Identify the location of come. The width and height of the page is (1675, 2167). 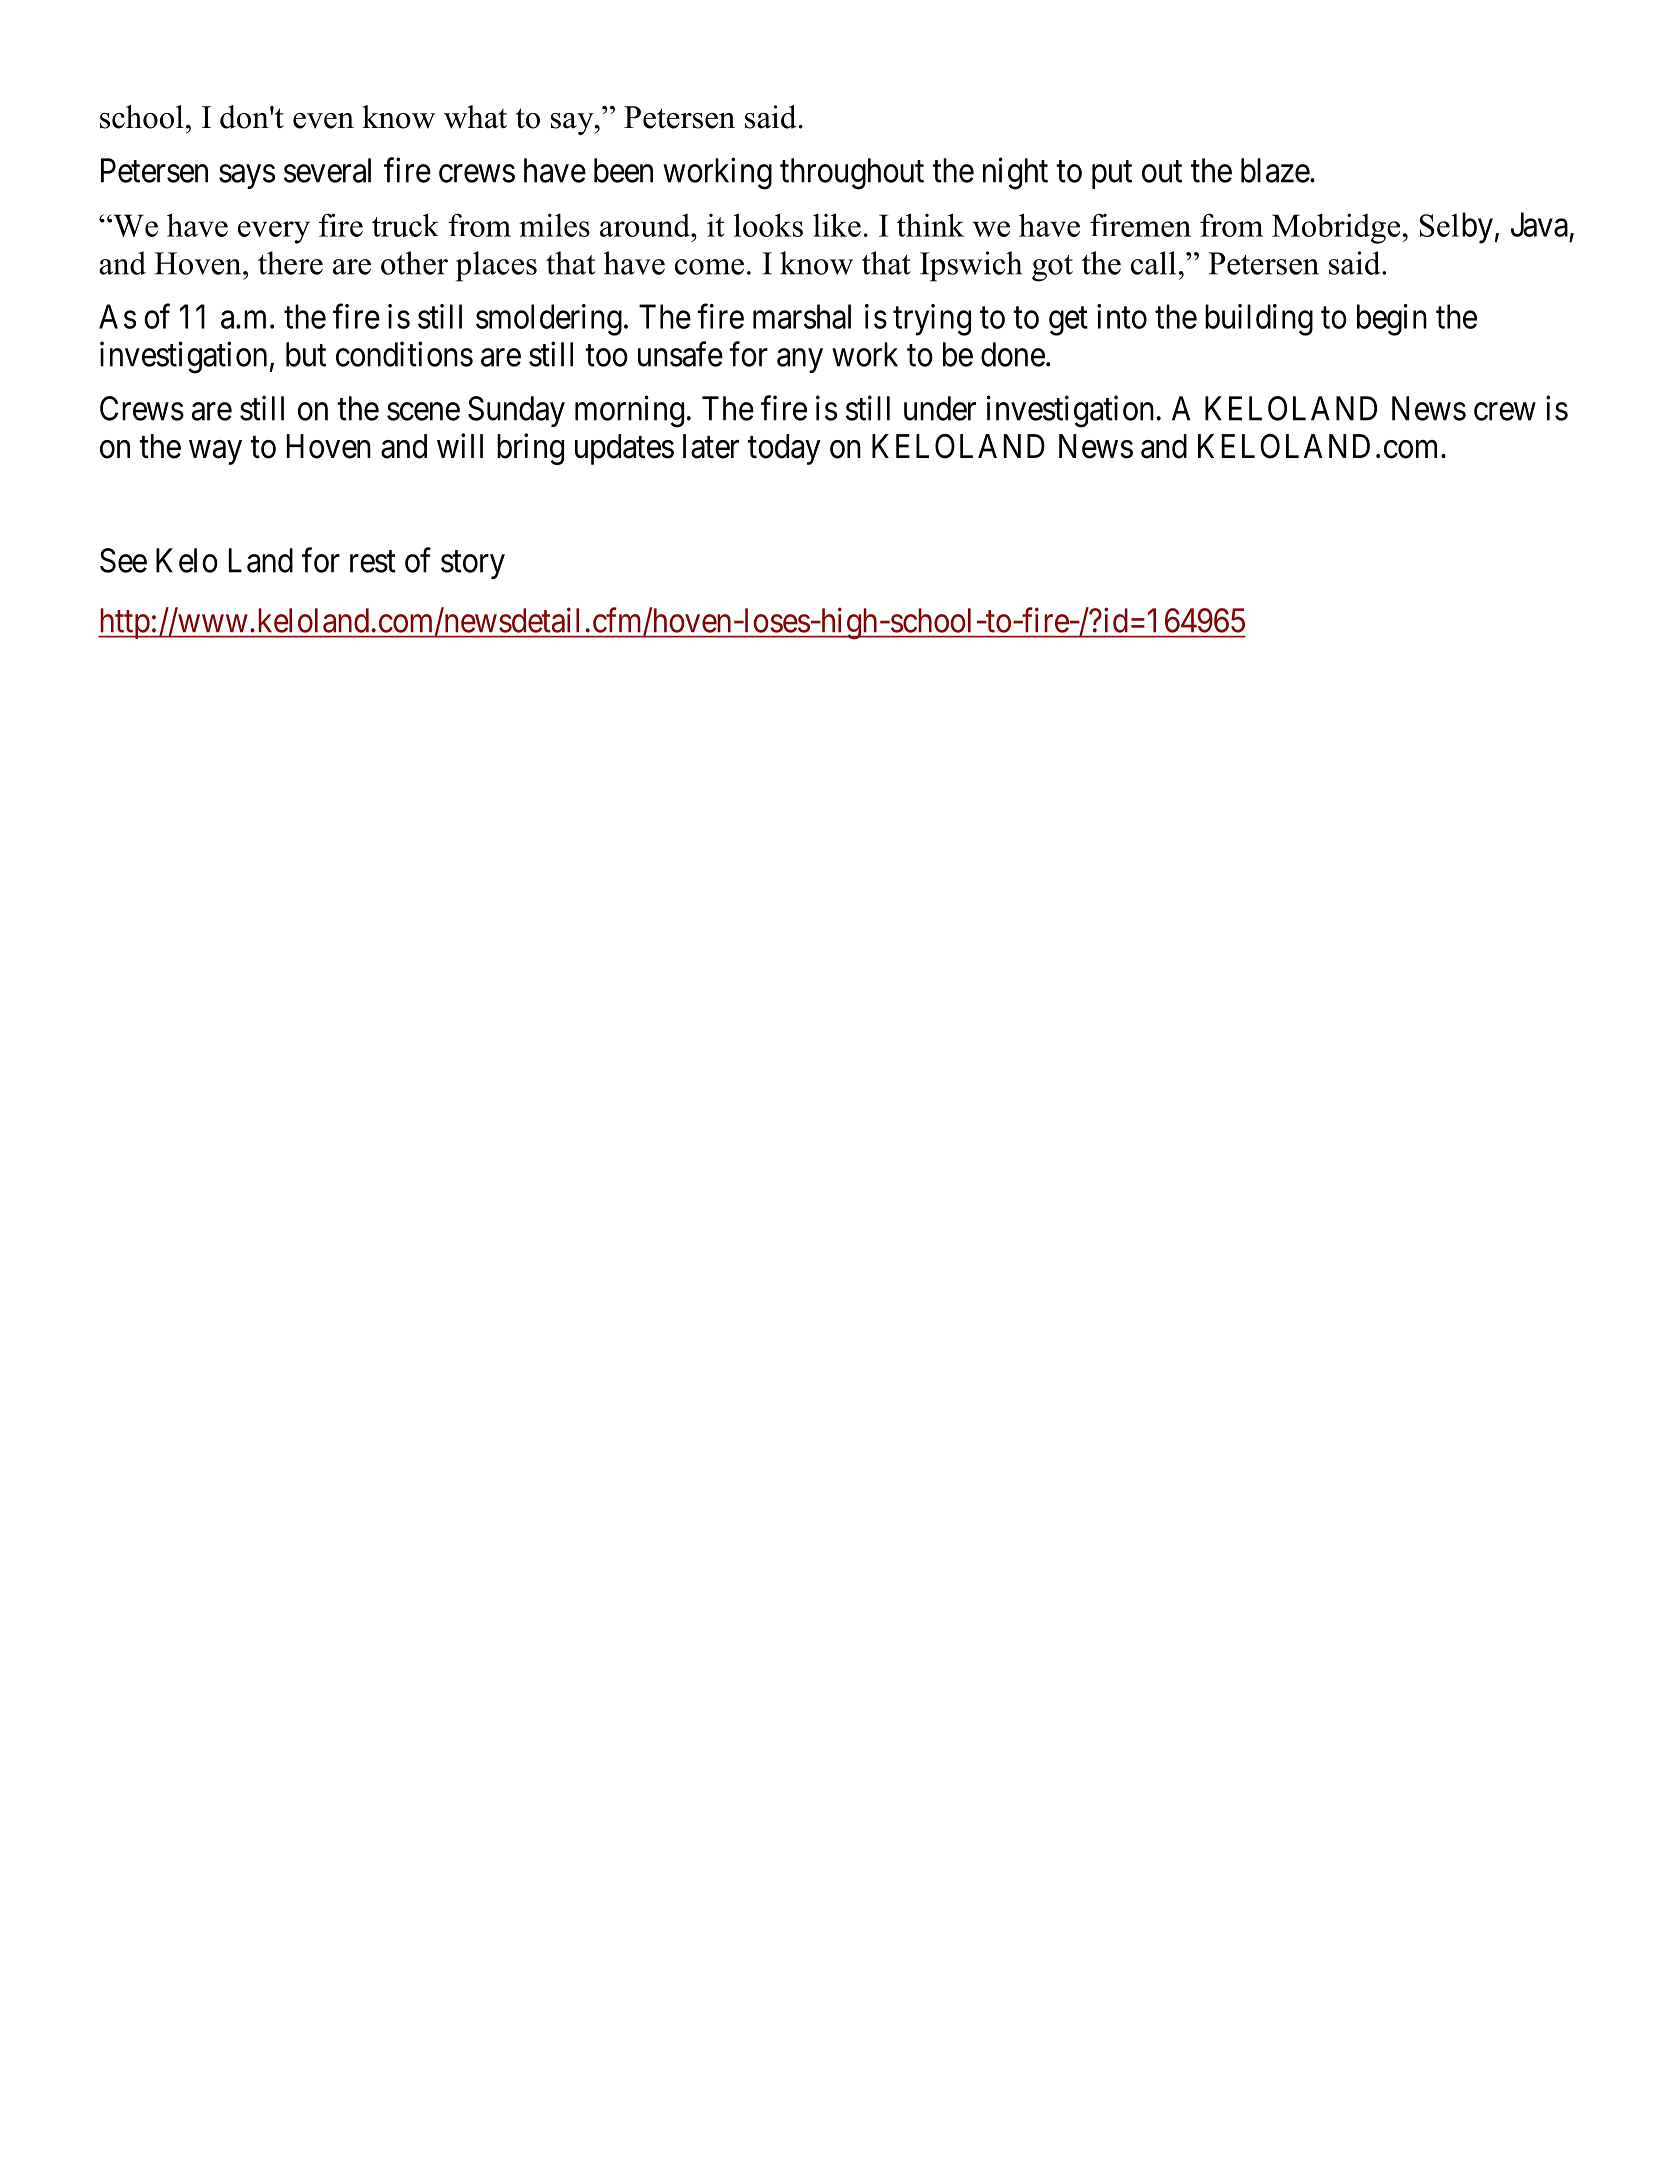
(709, 267).
